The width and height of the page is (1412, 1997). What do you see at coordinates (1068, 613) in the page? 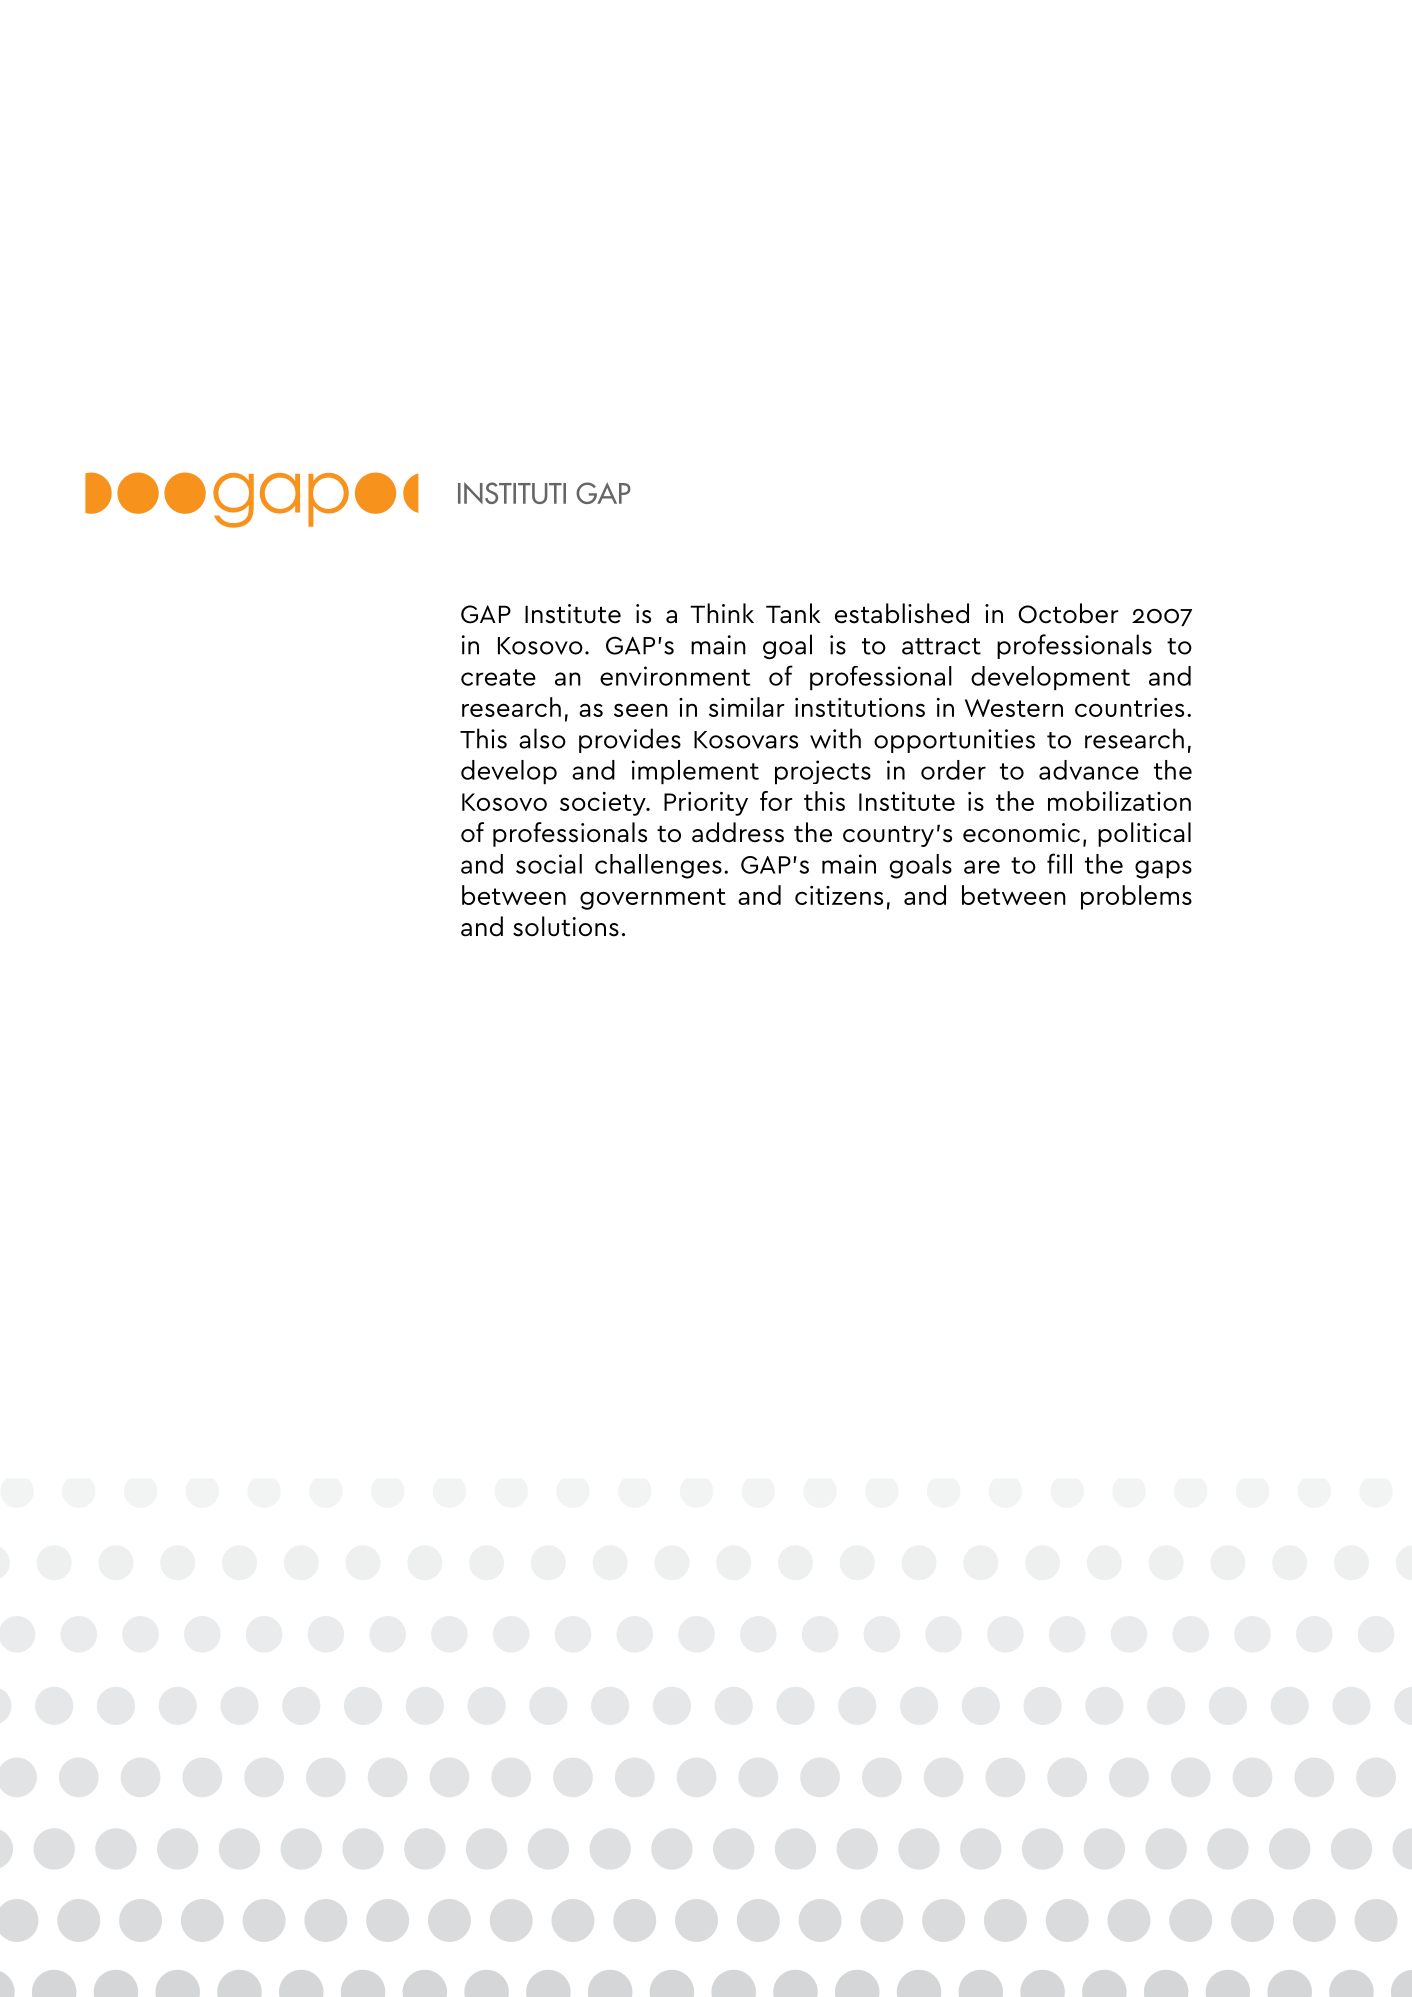
I see `October` at bounding box center [1068, 613].
